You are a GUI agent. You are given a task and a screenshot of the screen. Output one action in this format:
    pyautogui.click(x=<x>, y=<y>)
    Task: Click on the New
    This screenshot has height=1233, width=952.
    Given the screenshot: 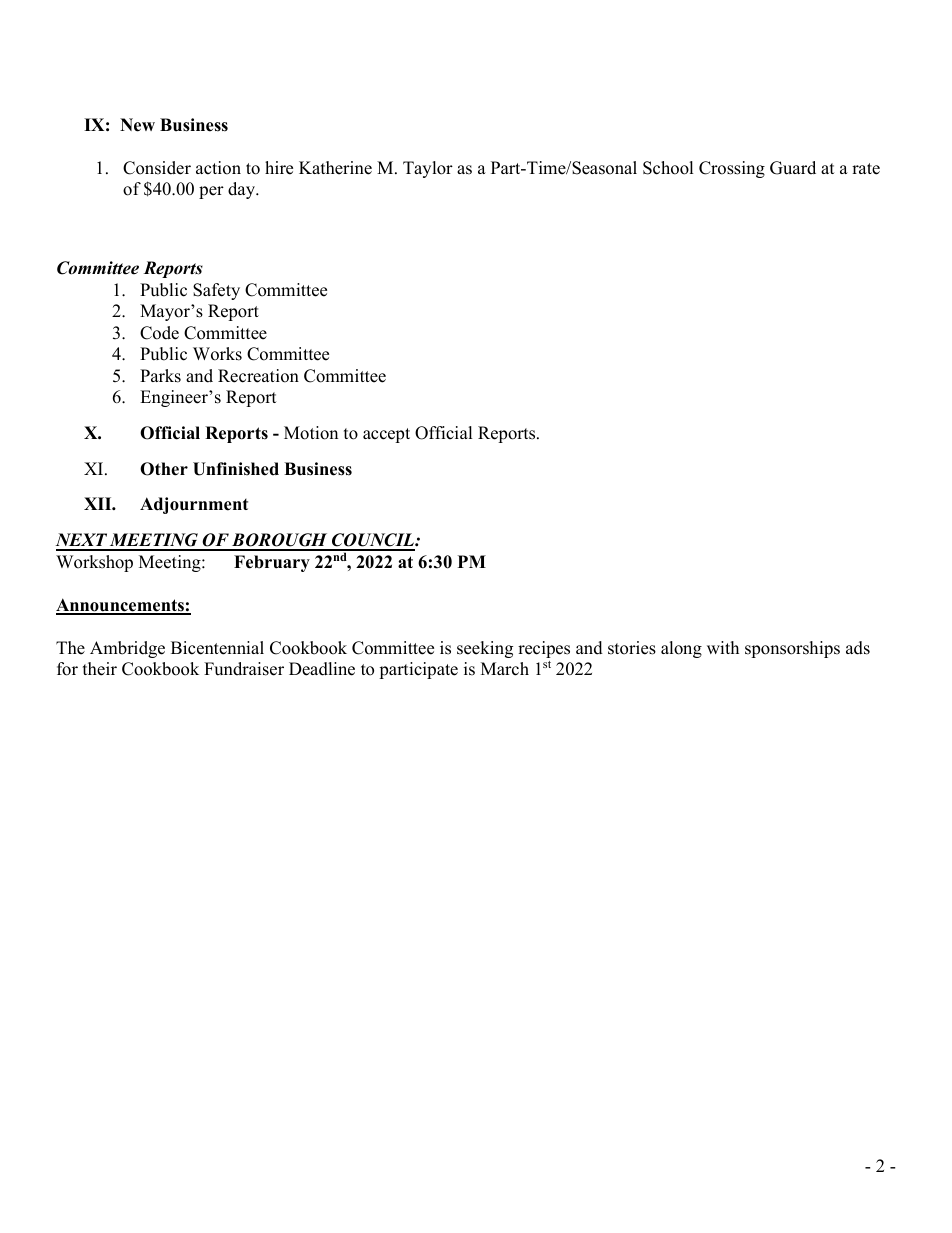 What is the action you would take?
    pyautogui.click(x=137, y=125)
